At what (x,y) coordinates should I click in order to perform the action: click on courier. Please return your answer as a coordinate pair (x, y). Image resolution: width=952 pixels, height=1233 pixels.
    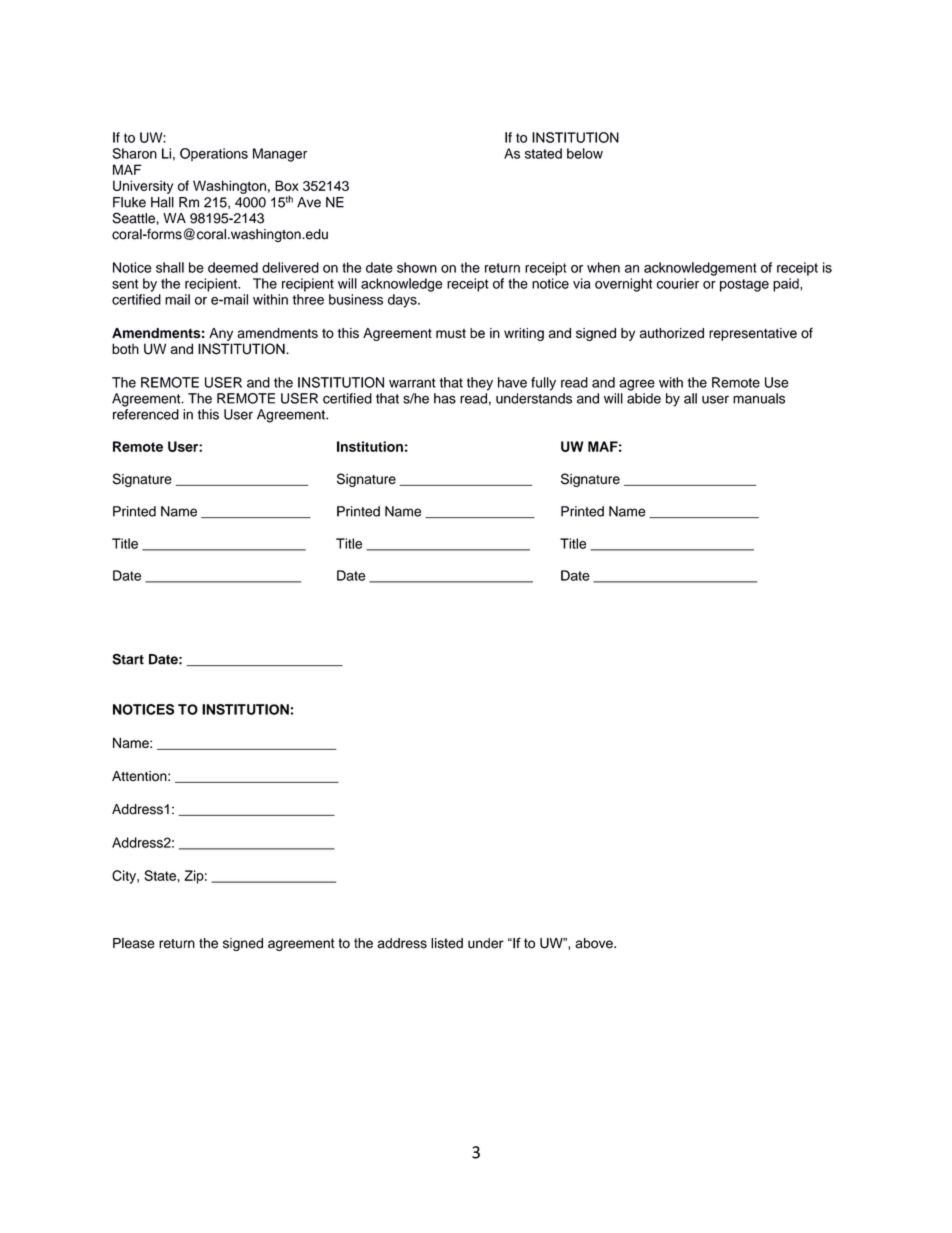
    Looking at the image, I should click on (678, 283).
